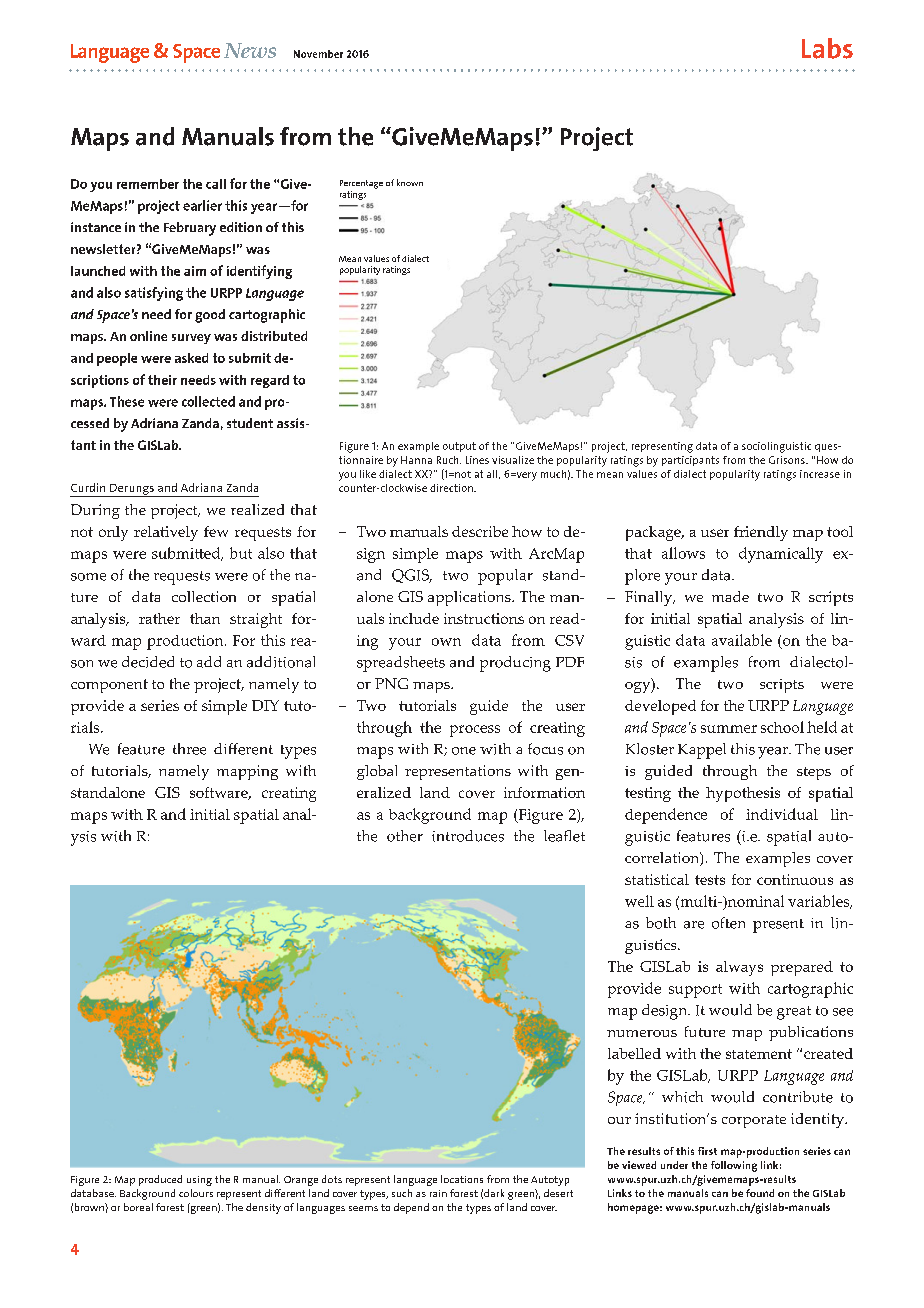 This screenshot has width=924, height=1308. What do you see at coordinates (159, 618) in the screenshot?
I see `rather` at bounding box center [159, 618].
